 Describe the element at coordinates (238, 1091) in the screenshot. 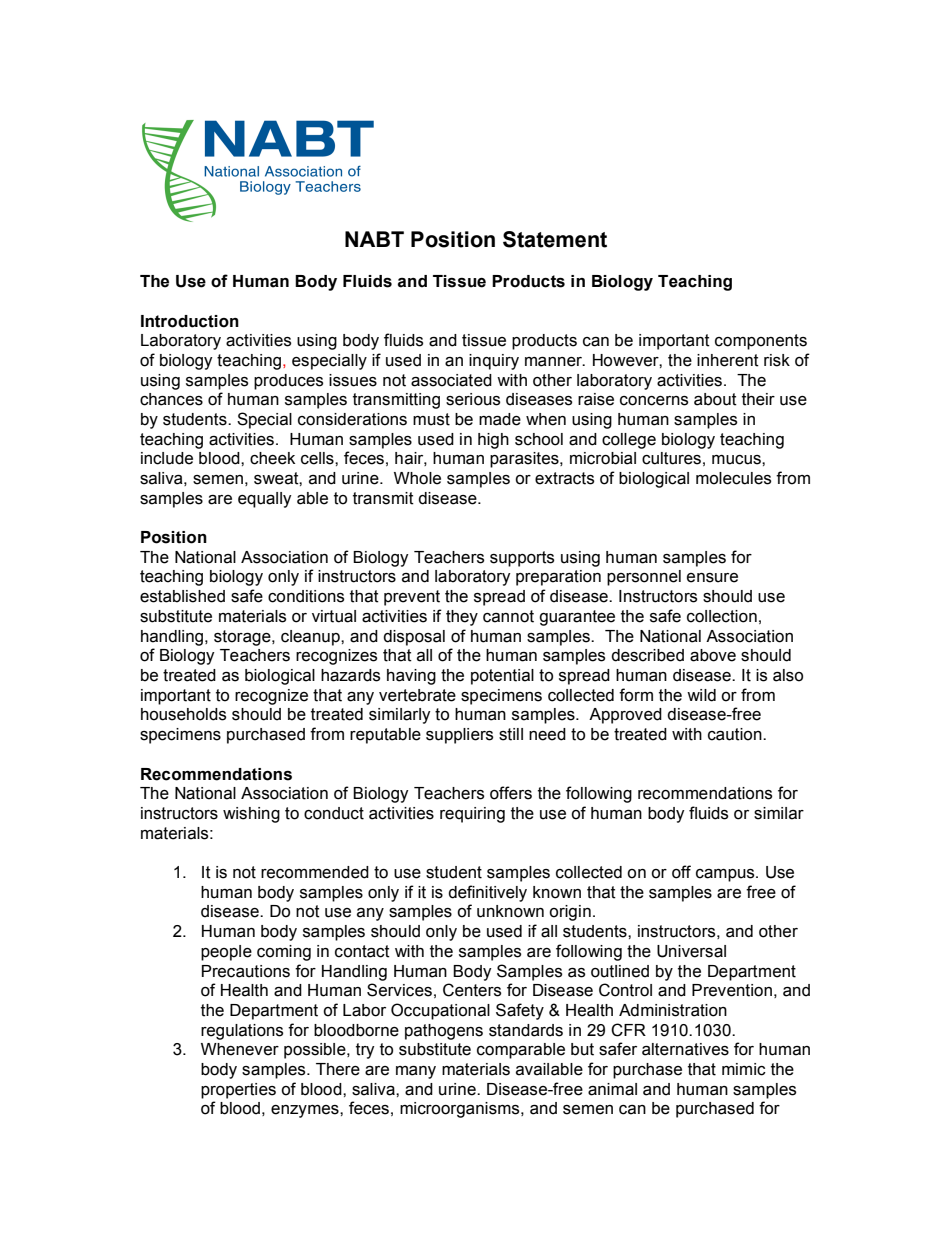

I see `properties` at that location.
